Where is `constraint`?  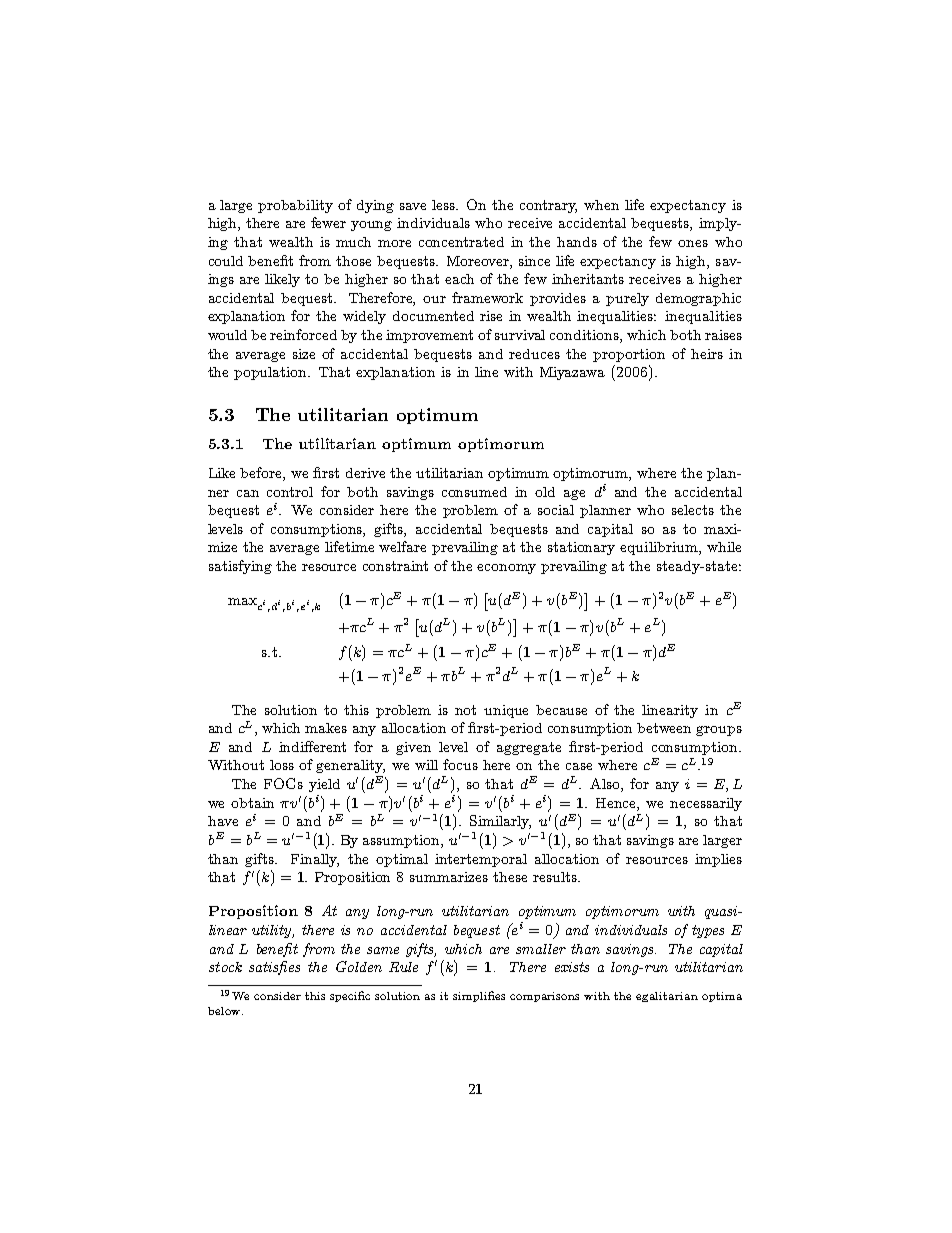 constraint is located at coordinates (395, 566).
